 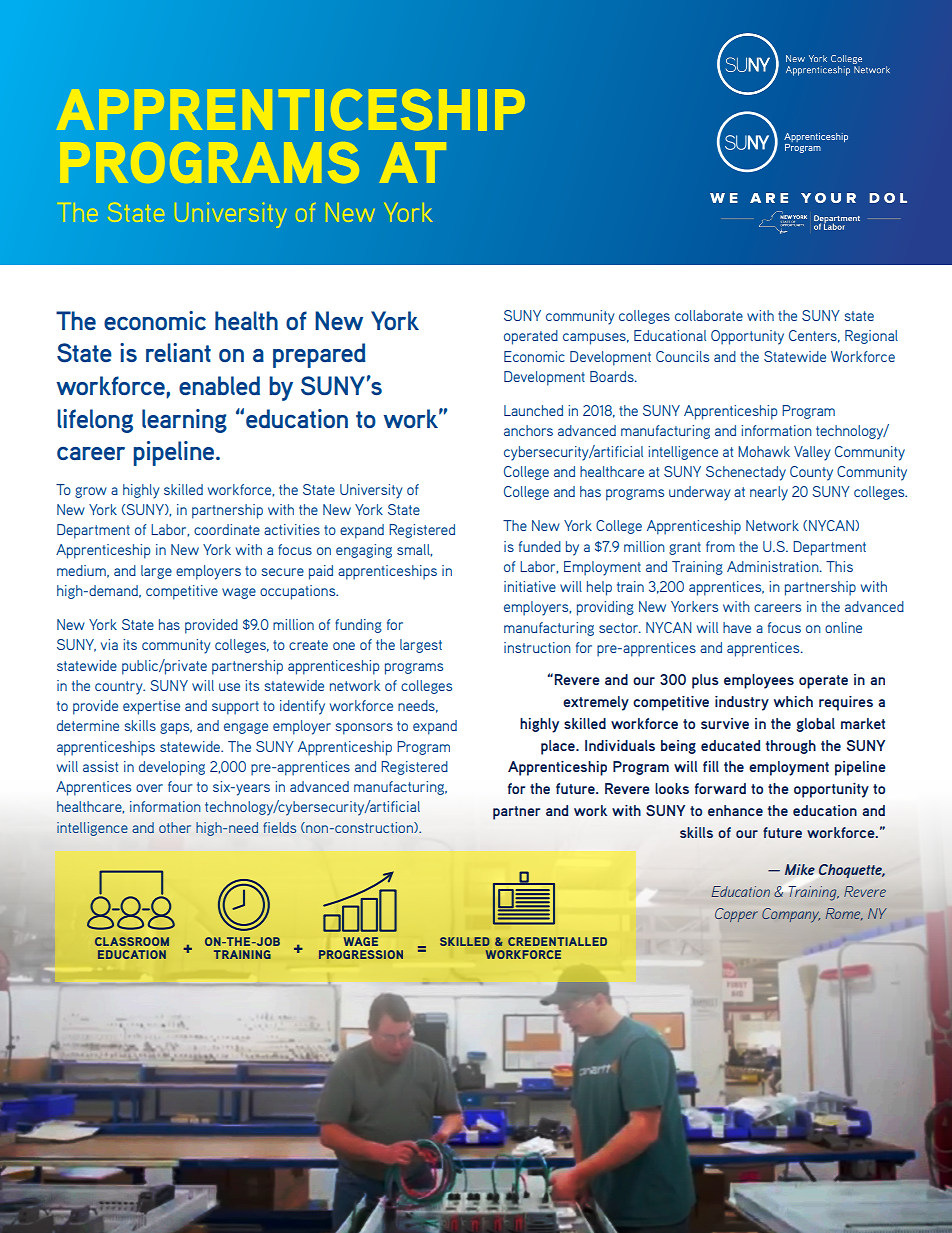 What do you see at coordinates (774, 566) in the screenshot?
I see `Administration` at bounding box center [774, 566].
